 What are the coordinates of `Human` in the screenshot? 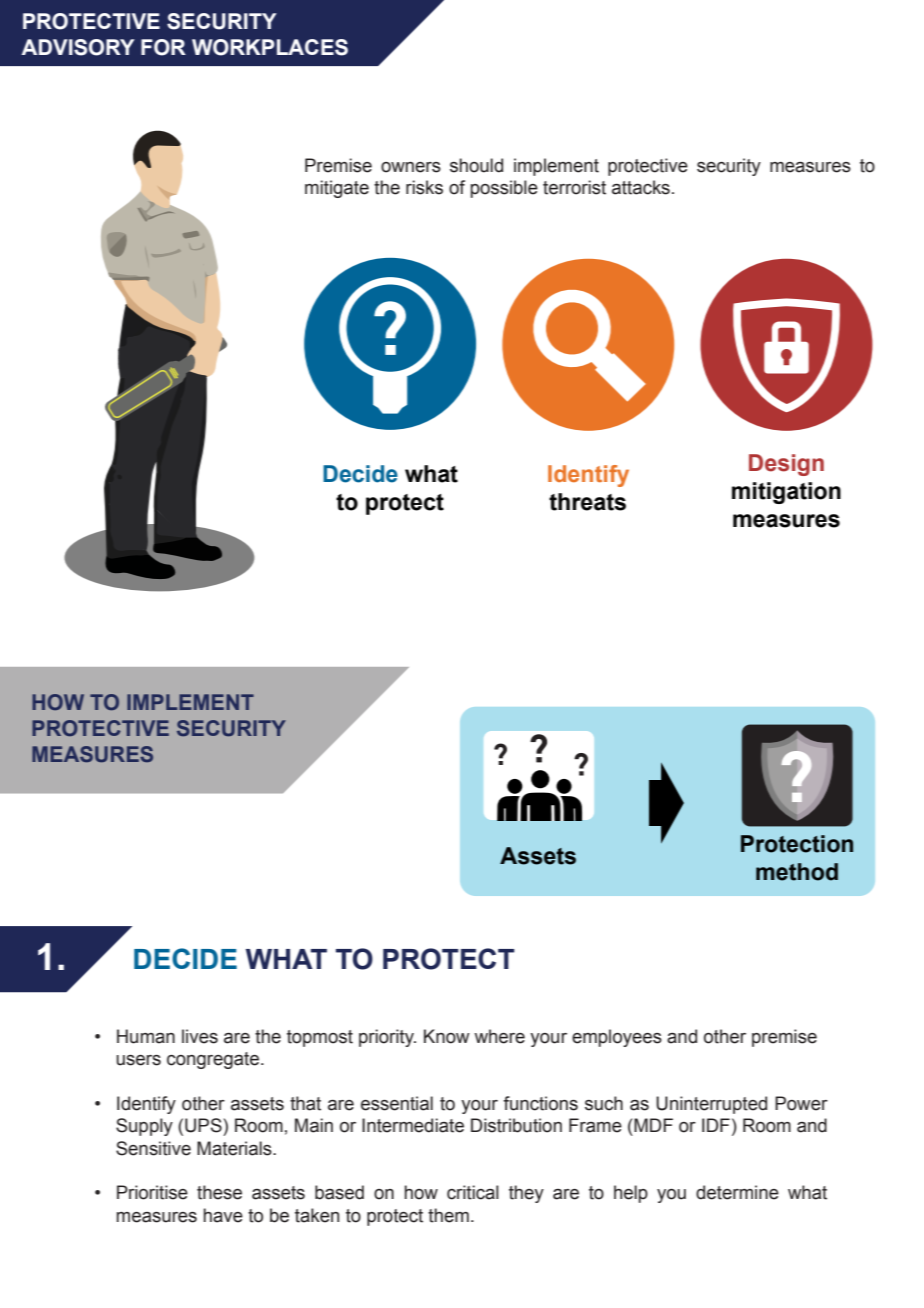 It's located at (146, 1036).
